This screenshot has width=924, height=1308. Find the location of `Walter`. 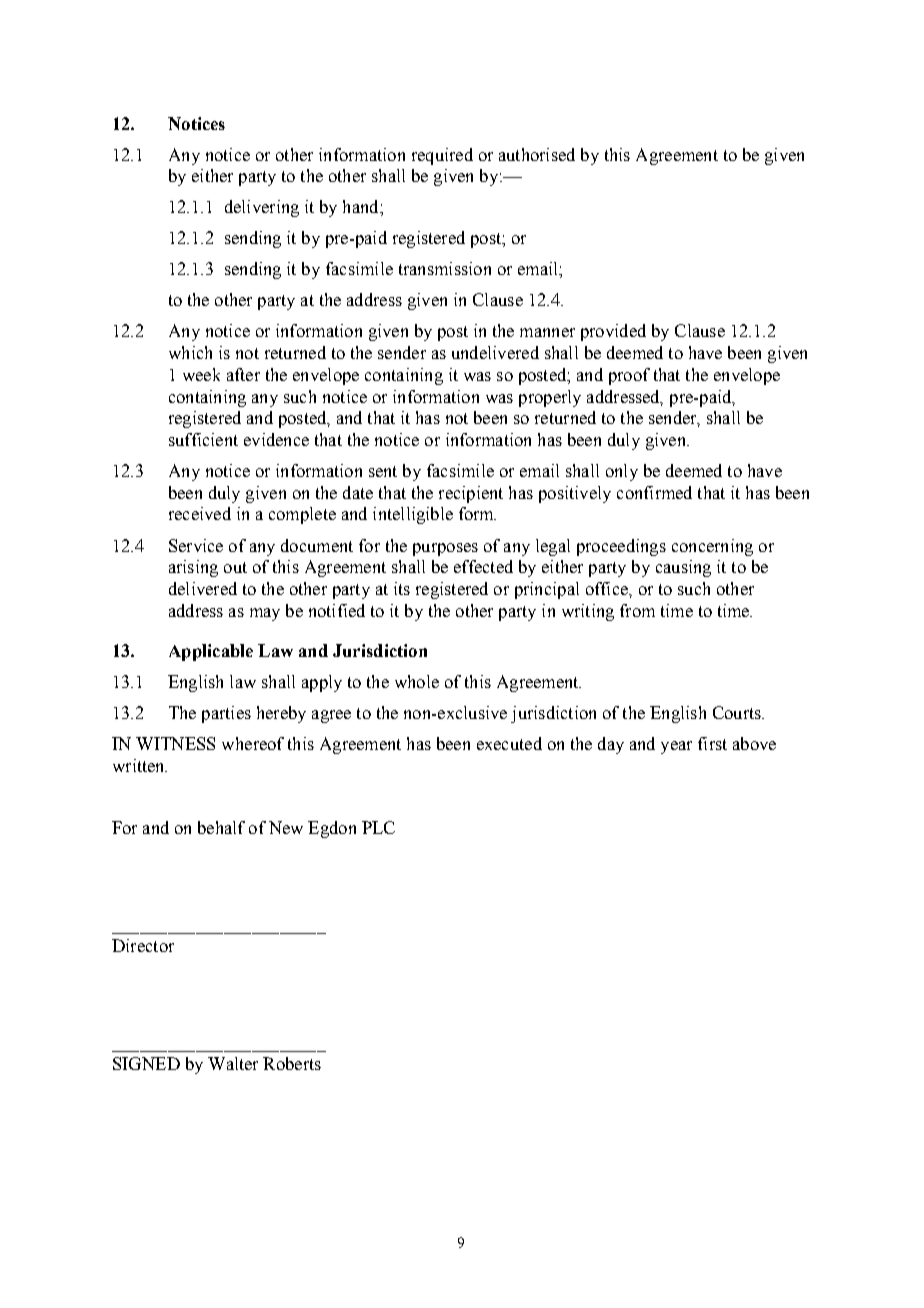

Walter is located at coordinates (233, 1063).
